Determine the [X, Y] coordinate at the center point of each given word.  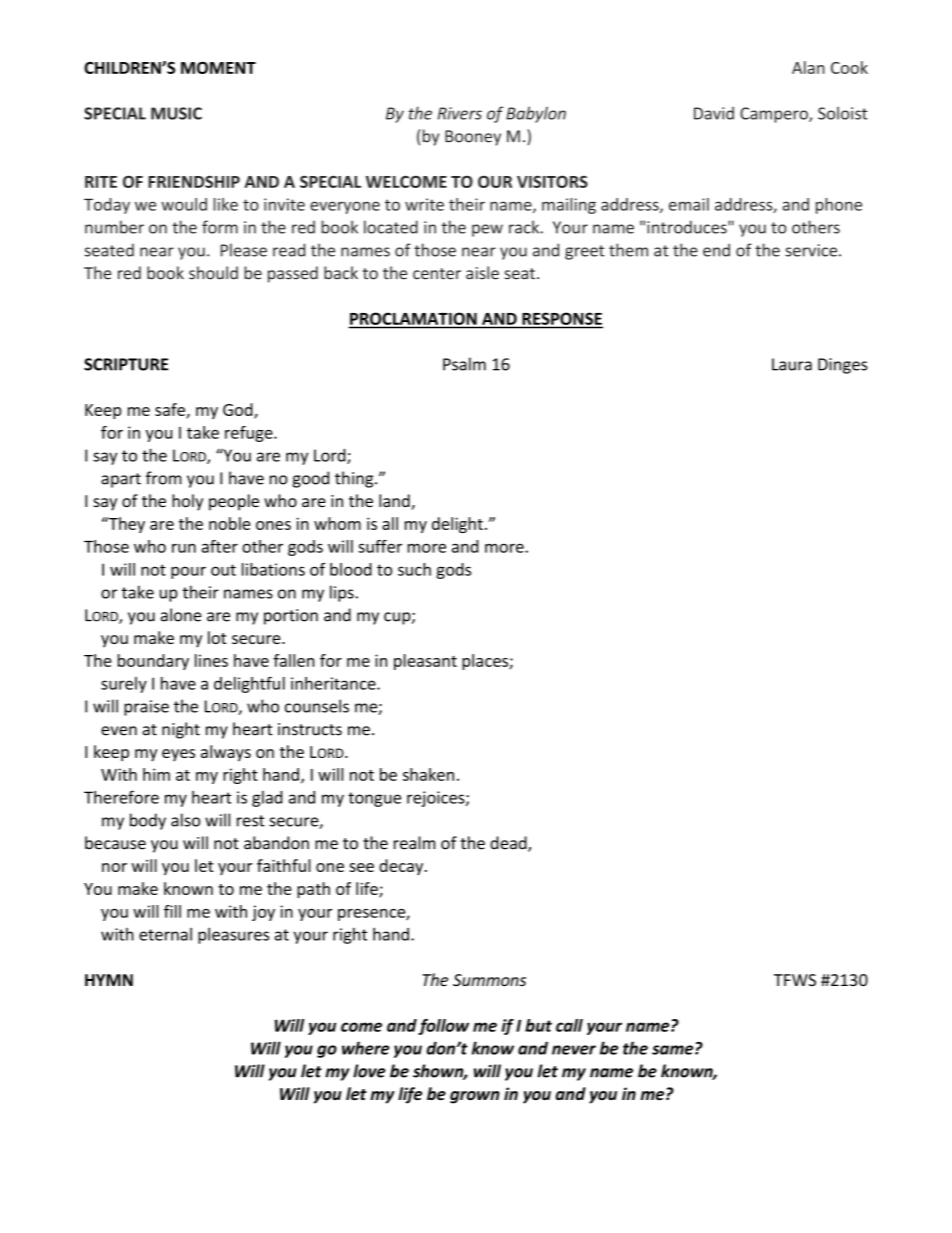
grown [475, 1097]
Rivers [460, 113]
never [574, 1050]
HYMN [109, 980]
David [714, 113]
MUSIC [176, 113]
